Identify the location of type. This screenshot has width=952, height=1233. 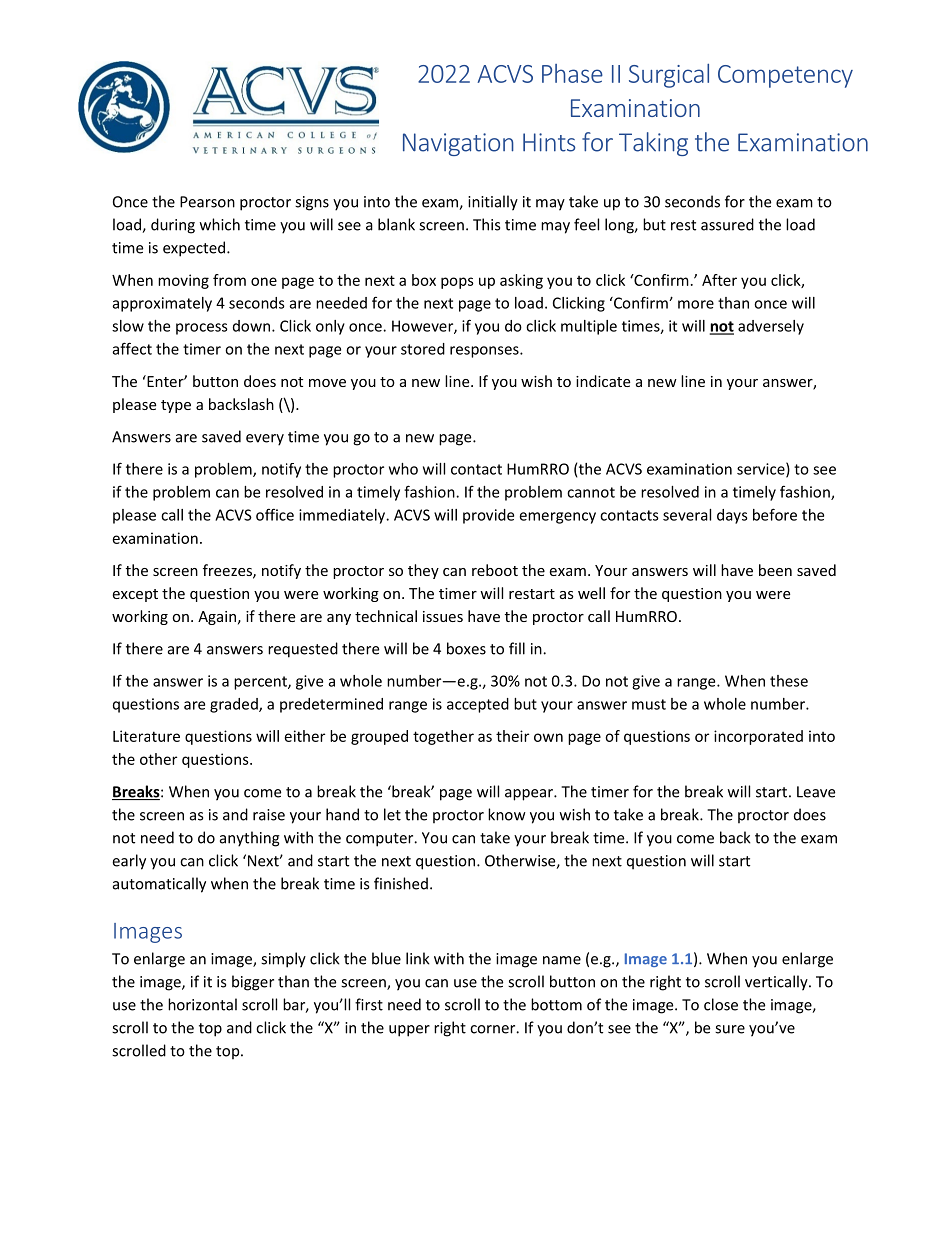
(176, 406).
